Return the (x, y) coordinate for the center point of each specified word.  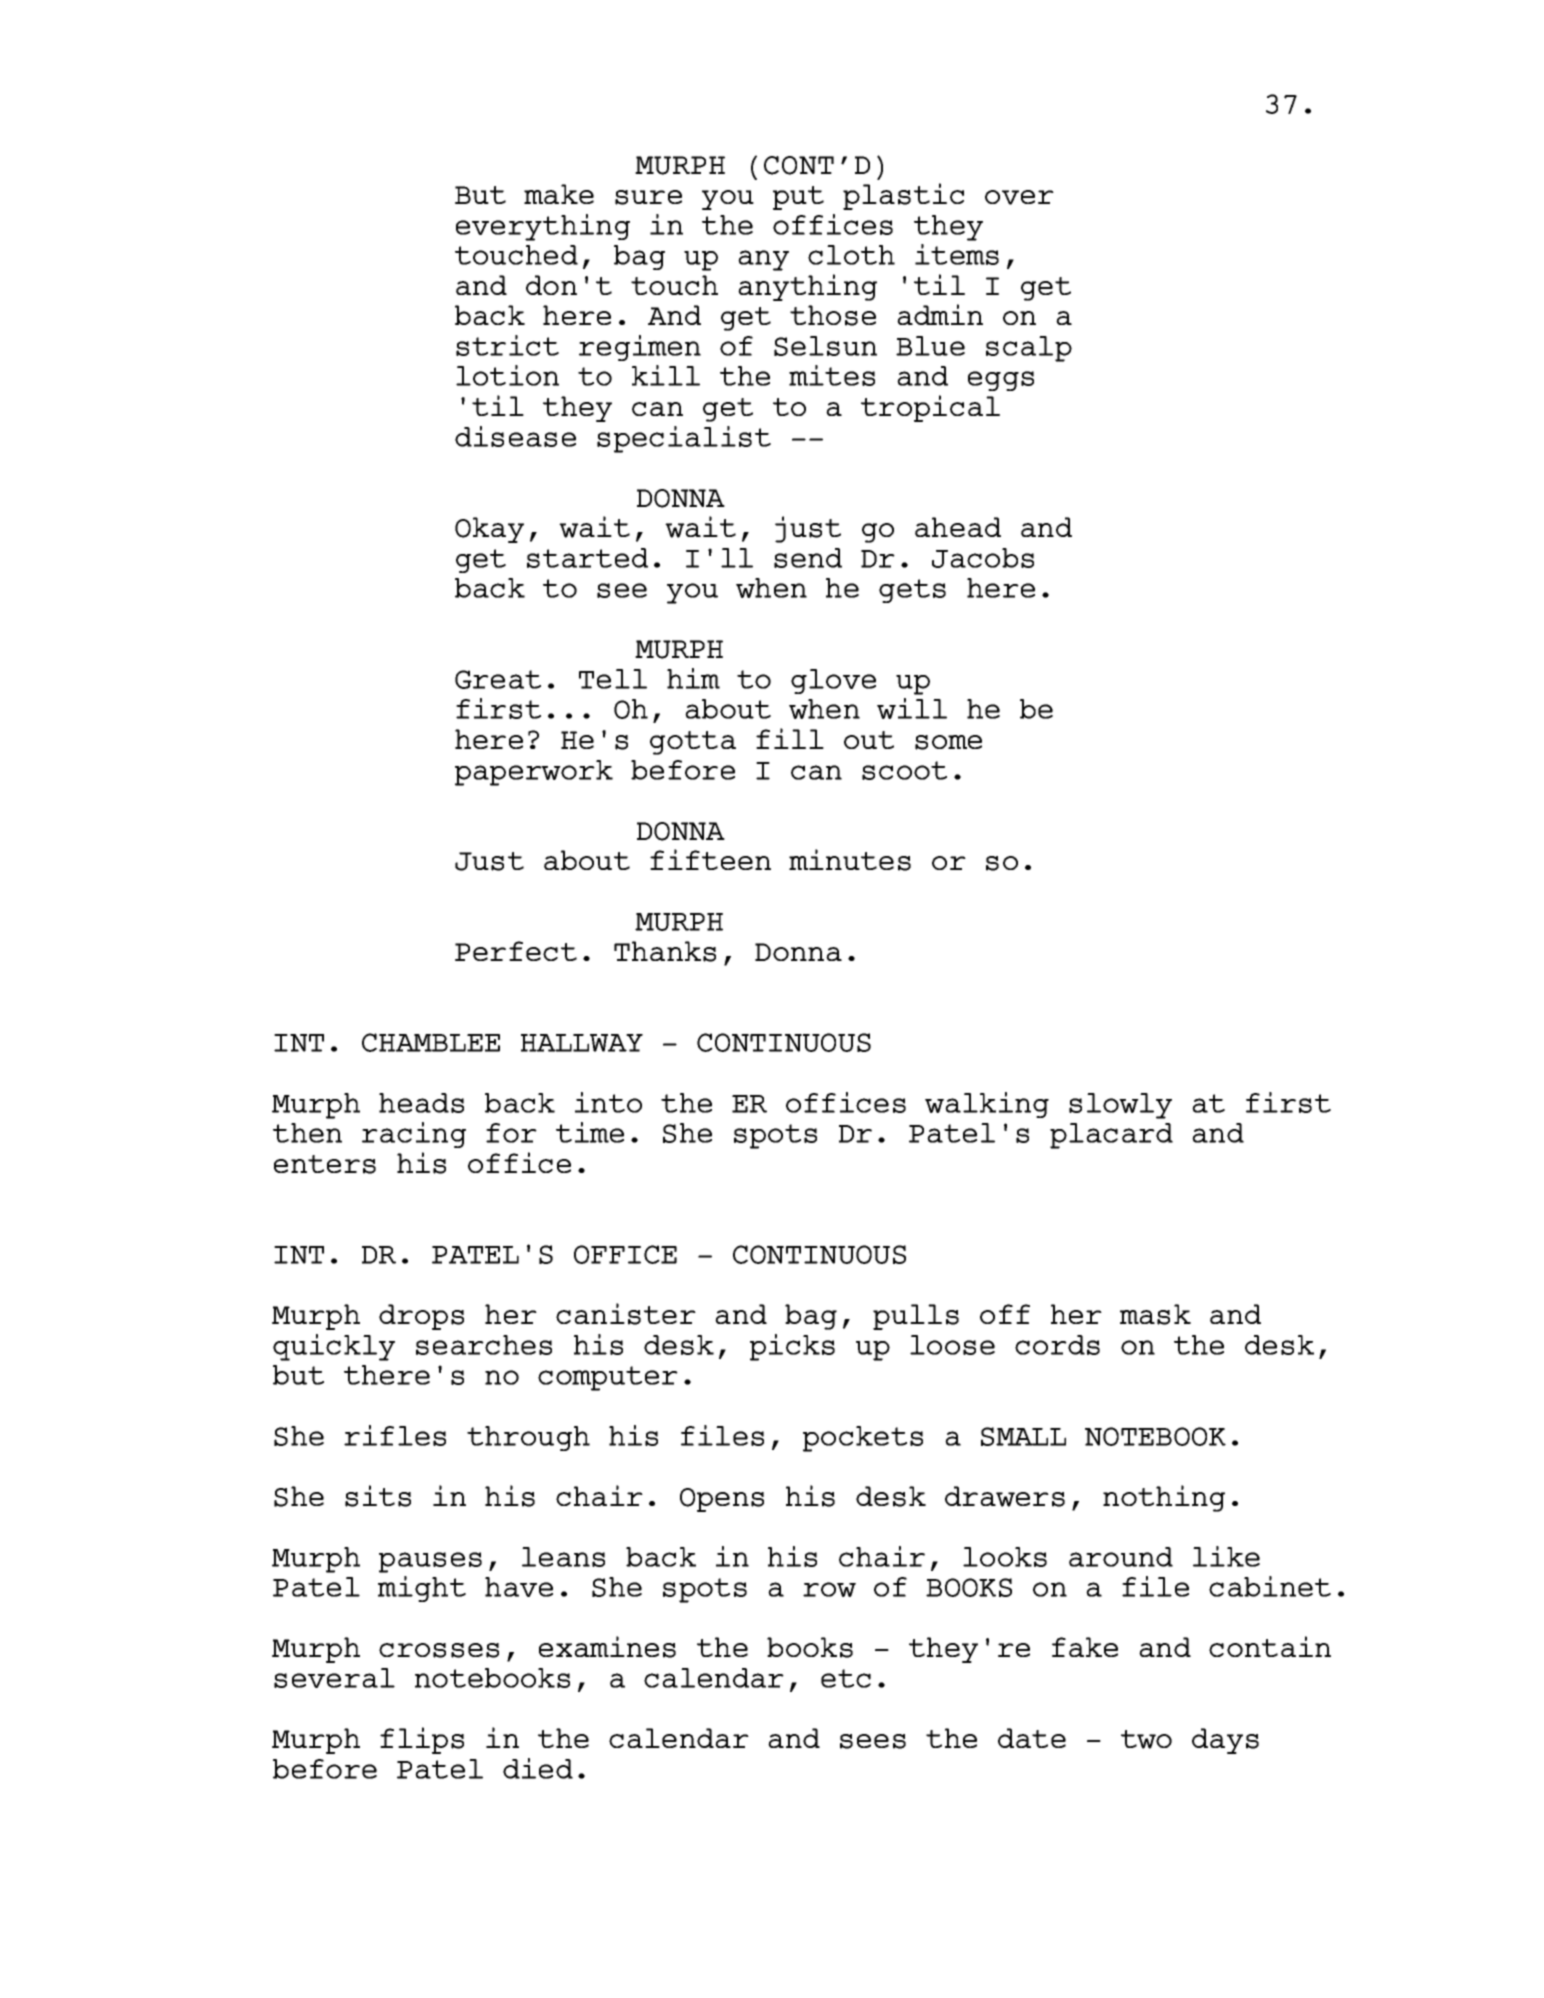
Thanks (665, 951)
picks (792, 1347)
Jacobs (983, 558)
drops (421, 1317)
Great (498, 679)
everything (543, 227)
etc (846, 1678)
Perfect (516, 951)
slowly (1120, 1106)
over (1019, 197)
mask (1155, 1314)
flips (422, 1740)
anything (807, 287)
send (808, 558)
